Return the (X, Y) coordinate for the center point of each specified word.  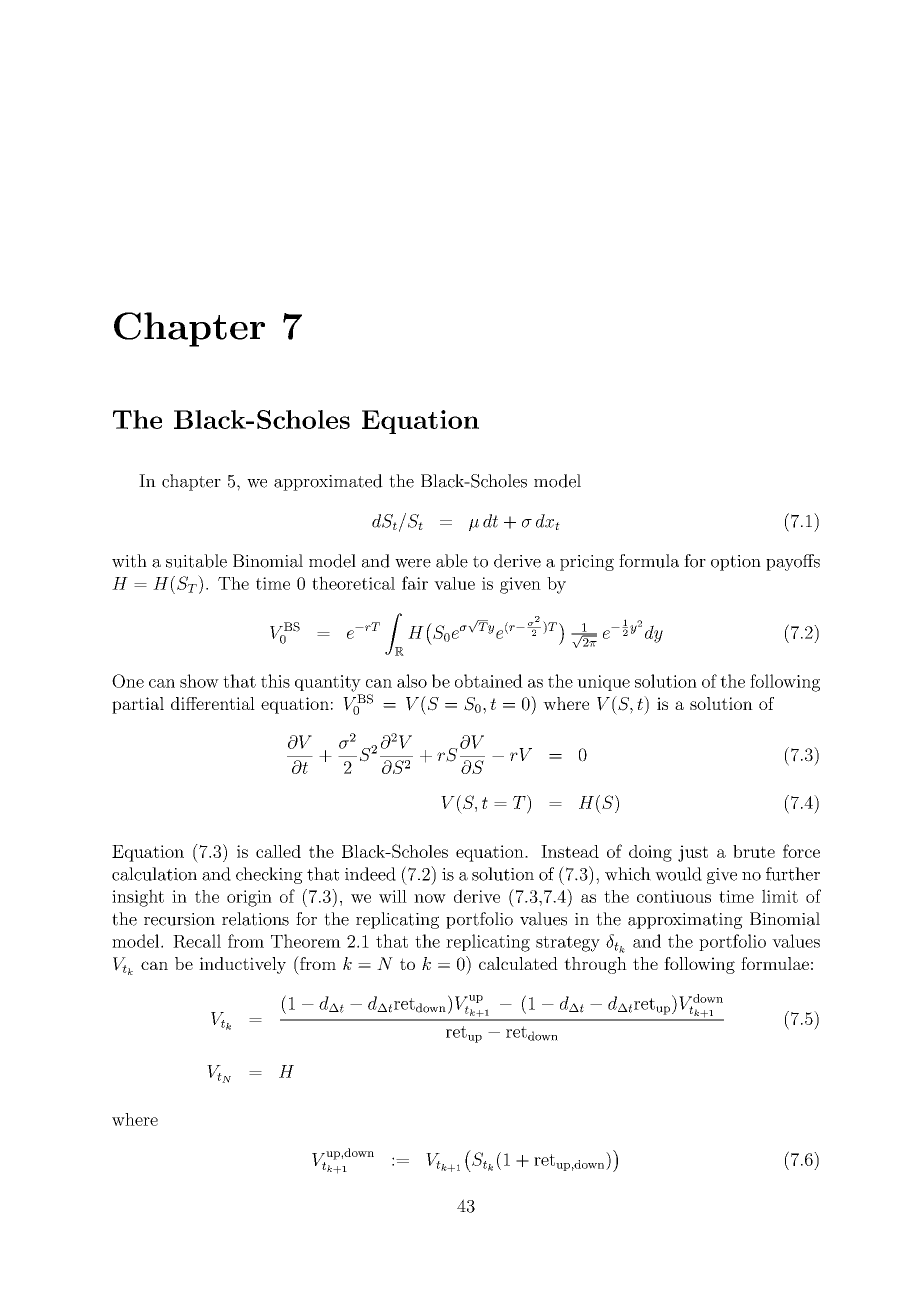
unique (603, 683)
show (199, 681)
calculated (518, 963)
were (413, 563)
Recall (197, 941)
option (736, 563)
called (278, 851)
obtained (489, 681)
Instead (570, 851)
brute (754, 851)
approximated (328, 482)
